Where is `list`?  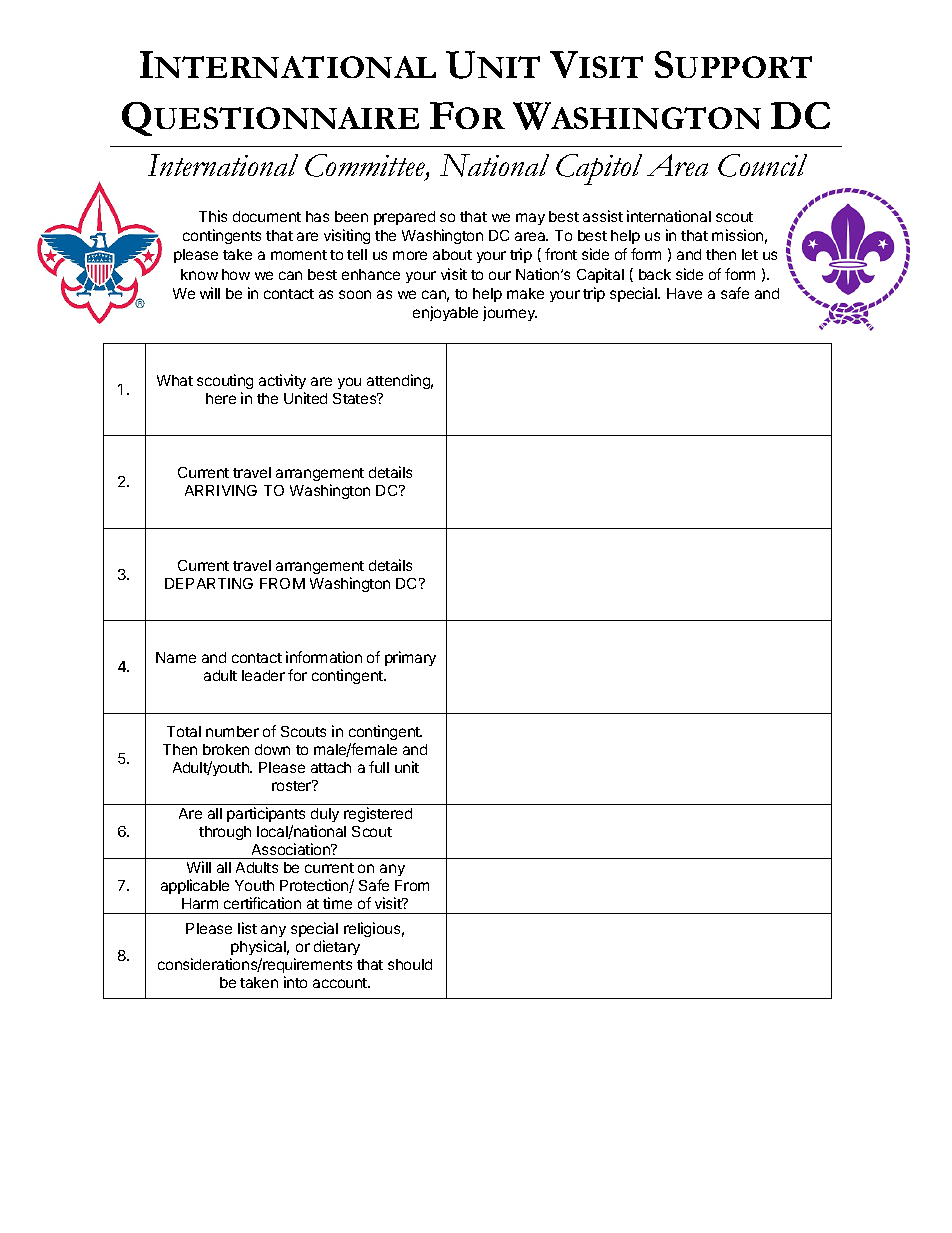
list is located at coordinates (247, 928).
